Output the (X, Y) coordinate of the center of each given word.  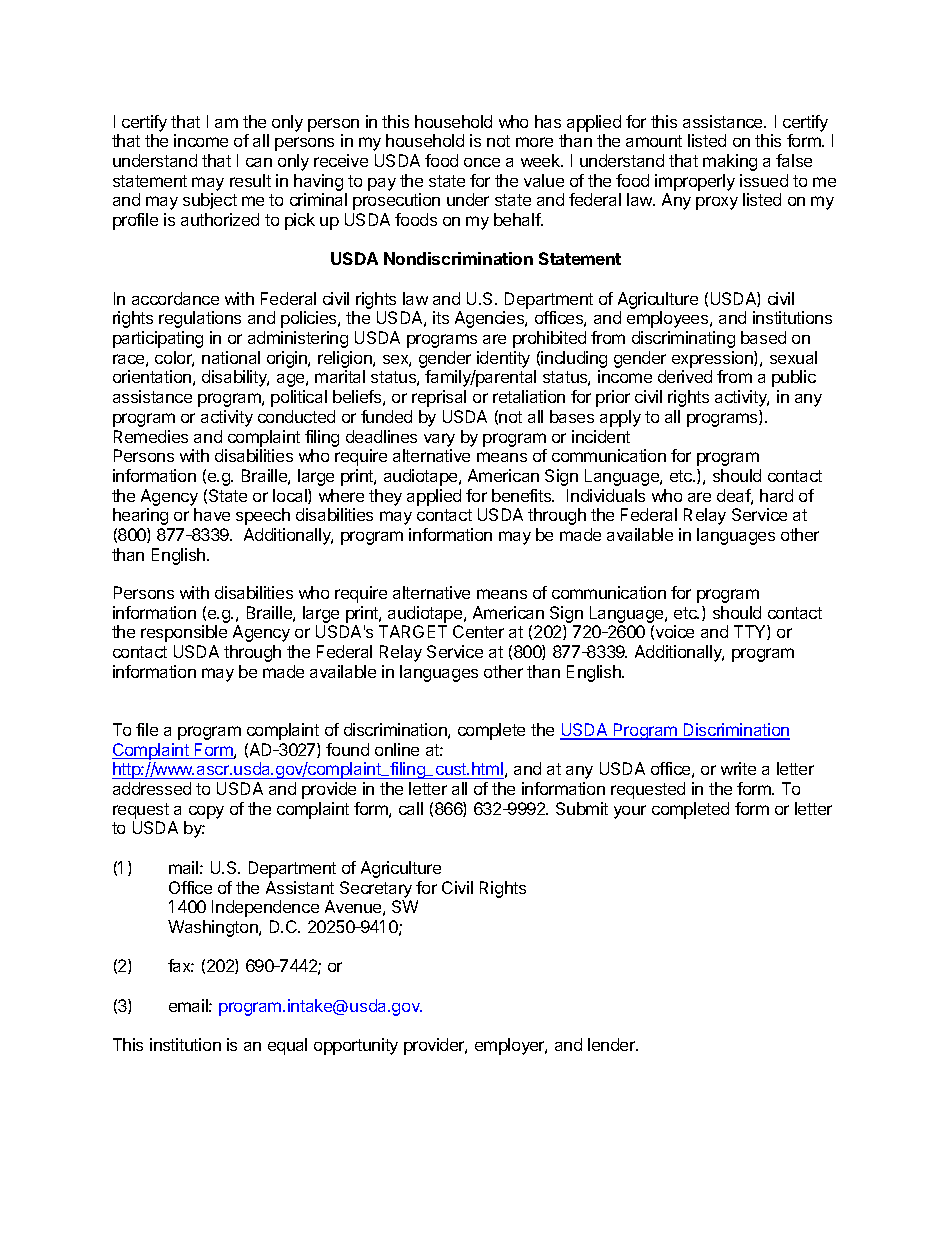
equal (287, 1046)
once (482, 162)
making (730, 162)
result (250, 180)
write (738, 768)
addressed (152, 788)
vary (439, 440)
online (397, 749)
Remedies (151, 436)
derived (685, 376)
